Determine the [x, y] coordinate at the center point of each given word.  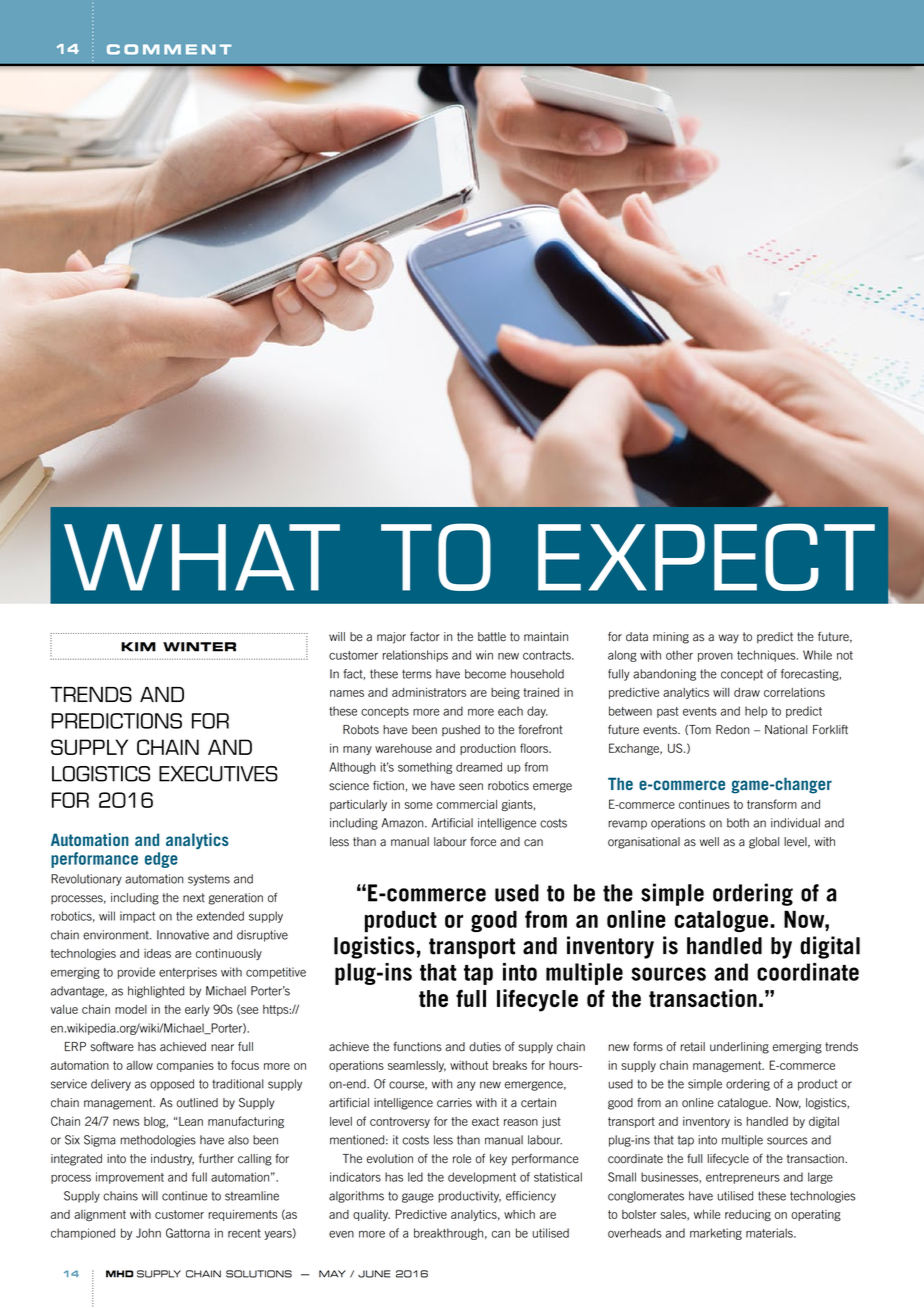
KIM [138, 647]
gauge [418, 1198]
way [728, 639]
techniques [767, 656]
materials [770, 1233]
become [485, 674]
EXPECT [706, 557]
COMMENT [169, 49]
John [148, 1233]
